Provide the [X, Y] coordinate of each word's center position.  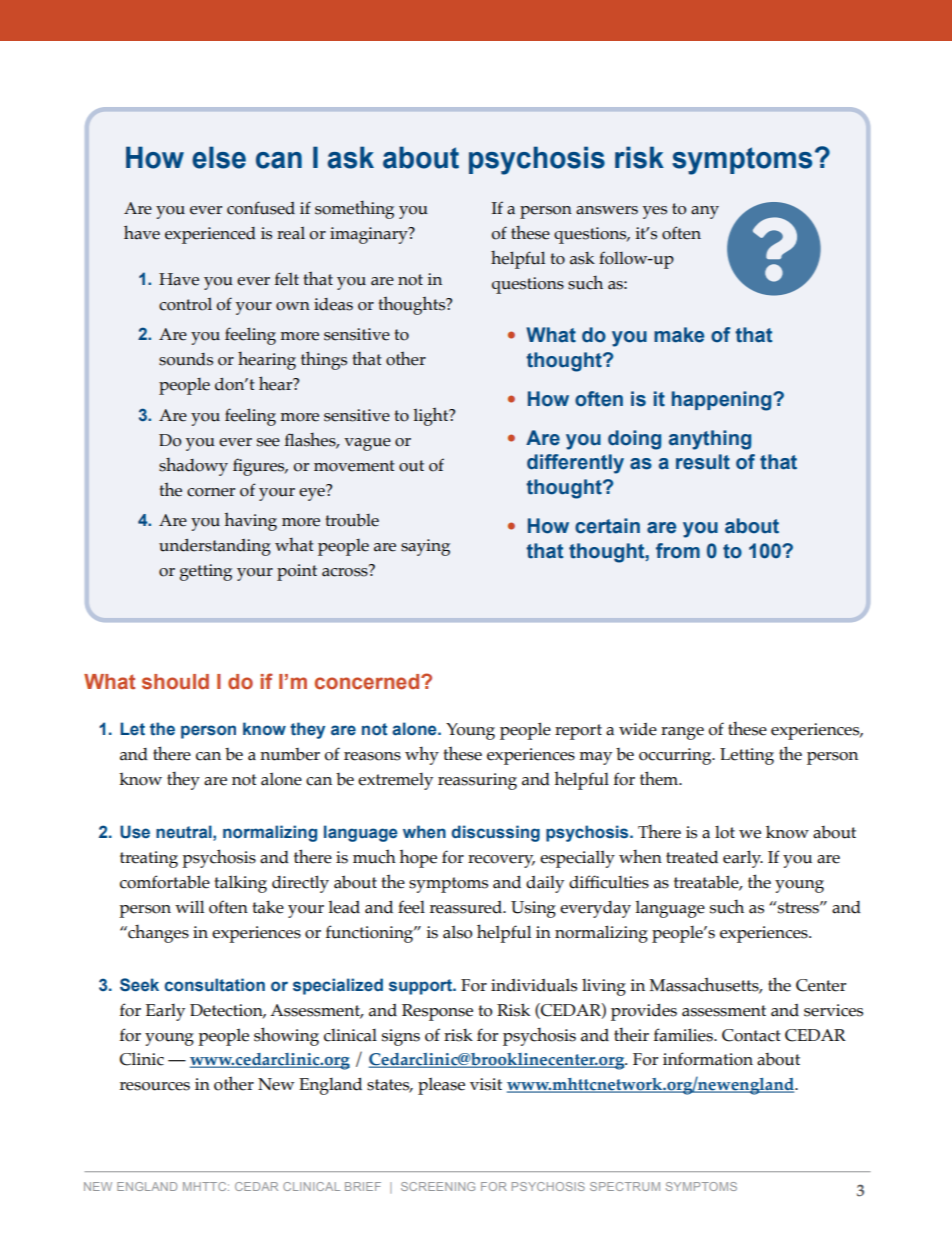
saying [425, 547]
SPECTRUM [625, 1186]
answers [607, 210]
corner [211, 492]
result [703, 462]
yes [655, 212]
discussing [495, 833]
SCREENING [438, 1186]
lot [725, 832]
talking [240, 884]
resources [155, 1086]
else [219, 157]
